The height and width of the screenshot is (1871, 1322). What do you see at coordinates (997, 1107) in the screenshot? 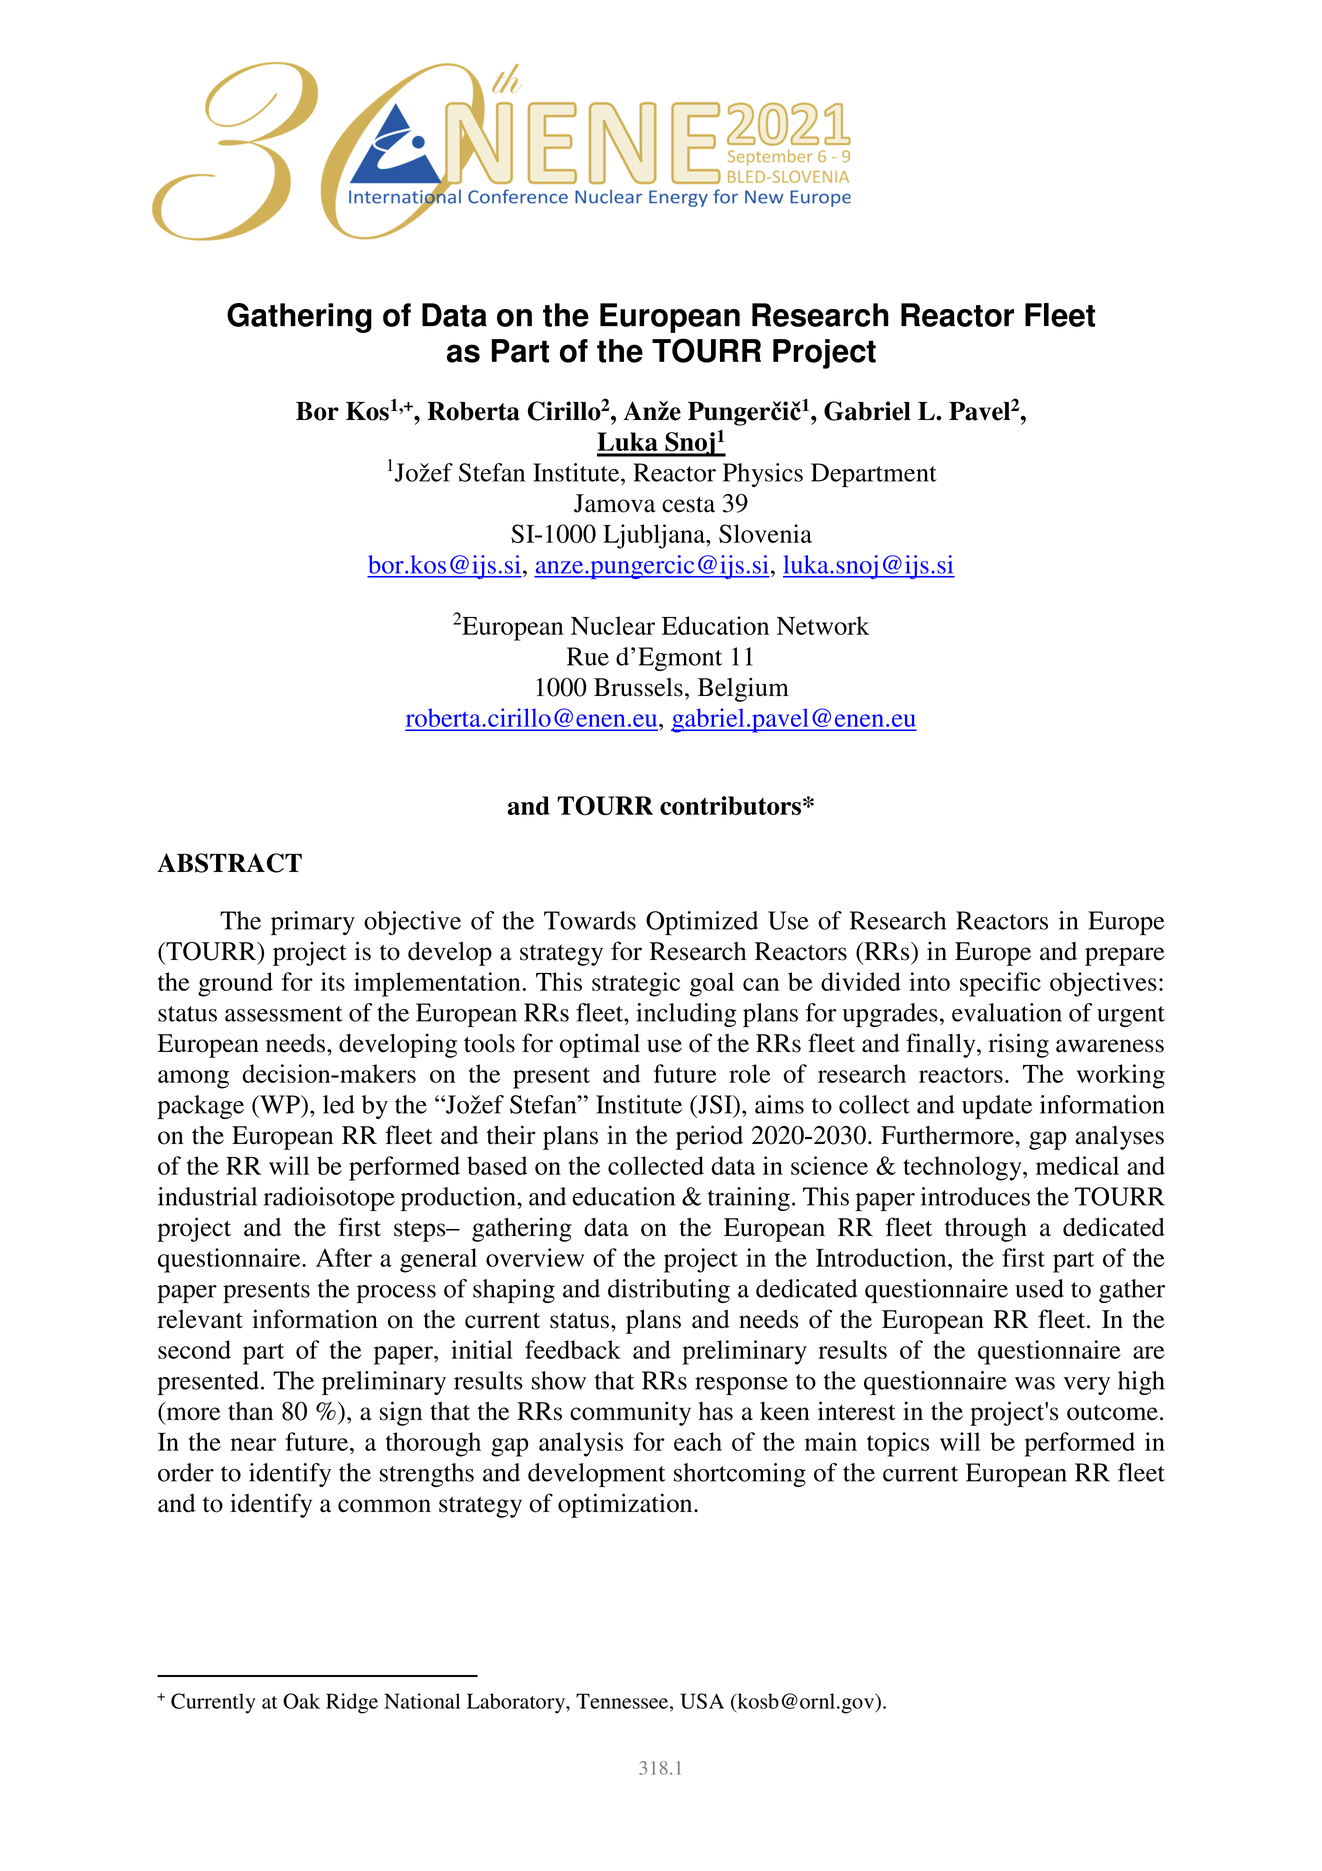
I see `update` at bounding box center [997, 1107].
